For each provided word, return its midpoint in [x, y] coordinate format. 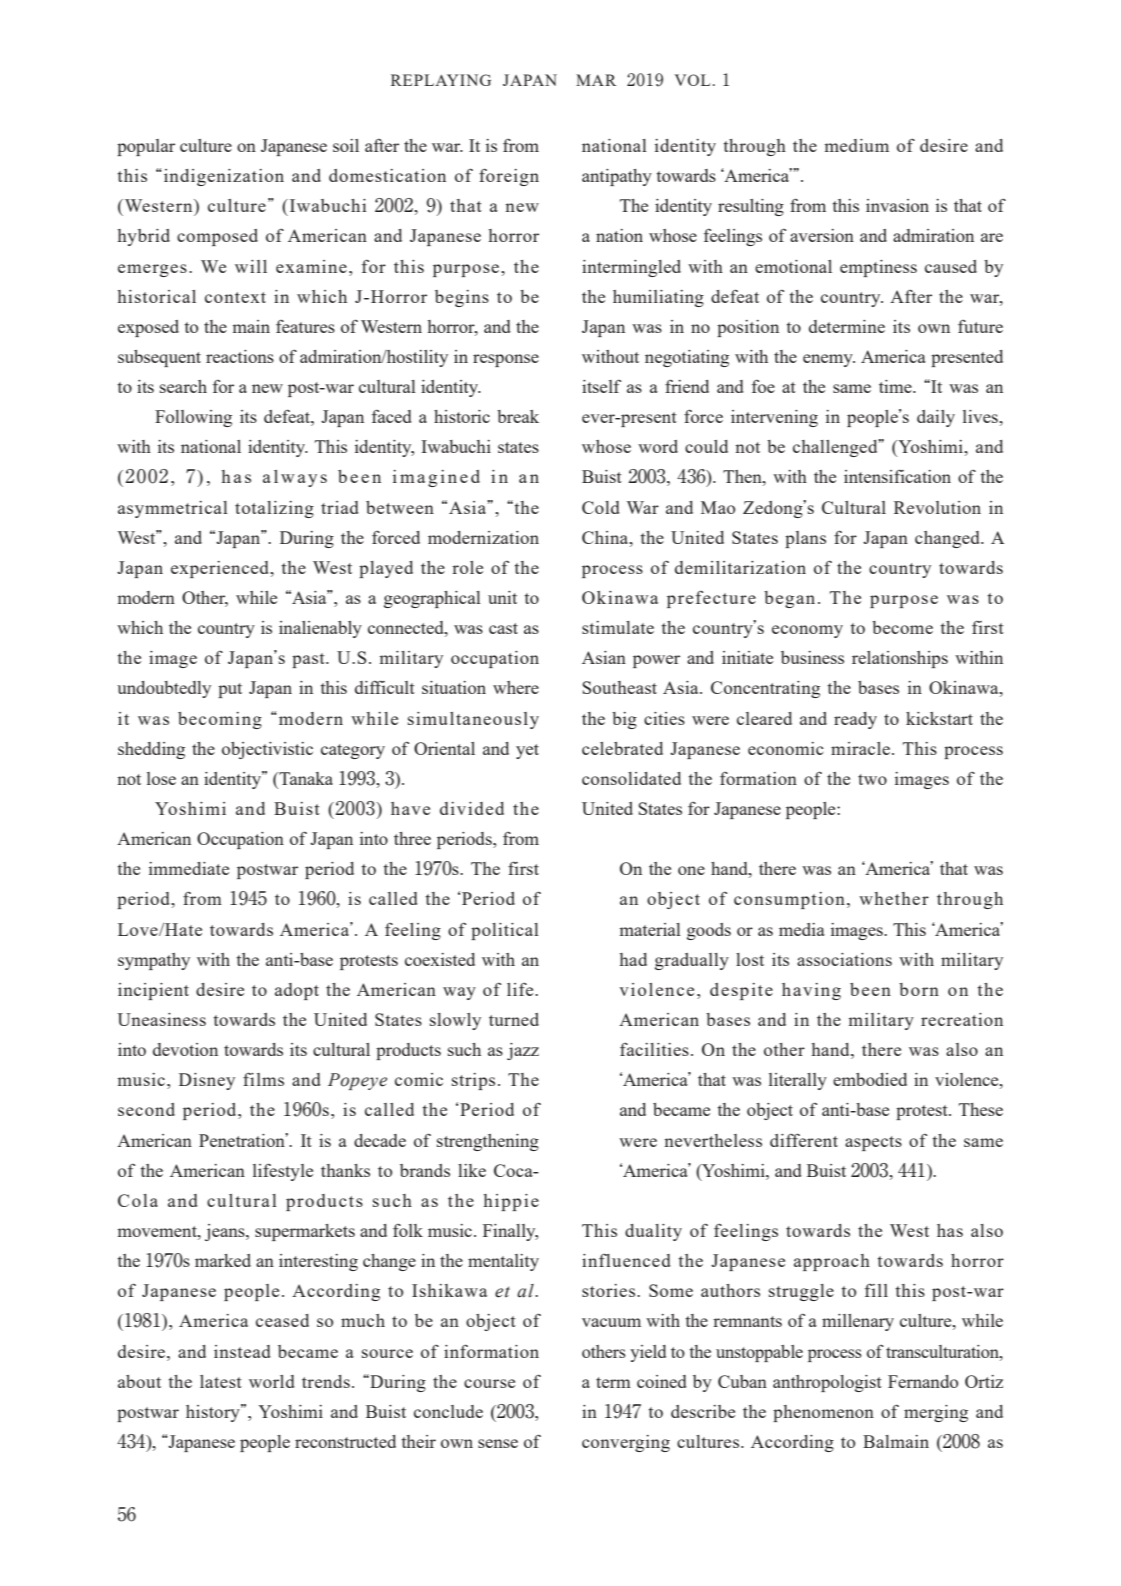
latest [221, 1381]
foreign [509, 177]
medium [857, 145]
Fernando [923, 1381]
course [489, 1383]
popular [146, 147]
